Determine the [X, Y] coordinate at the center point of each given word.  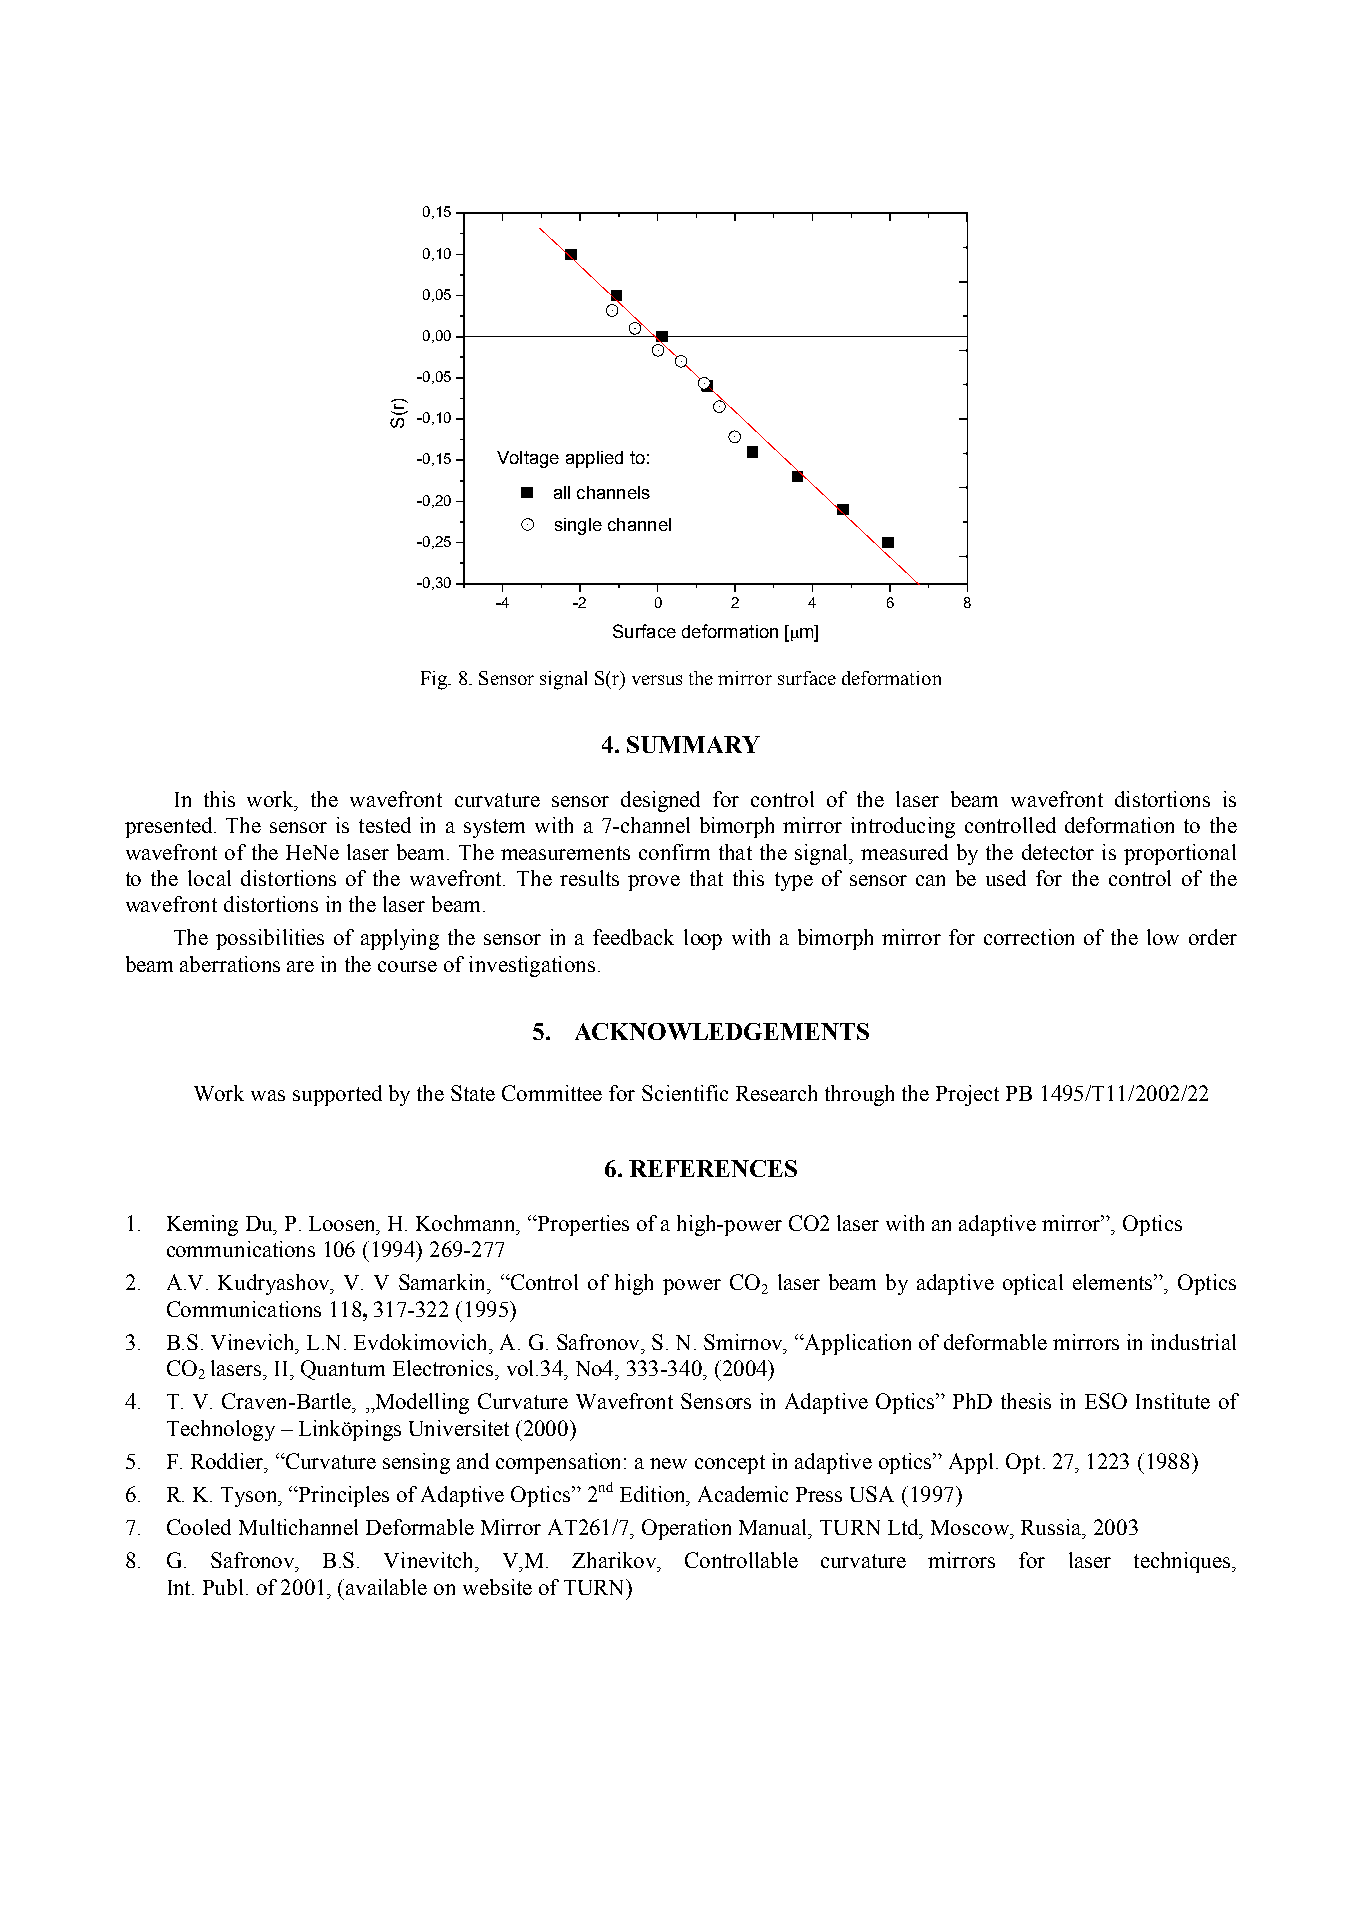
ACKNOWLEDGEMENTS [722, 1031]
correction [1029, 937]
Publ [225, 1587]
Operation [686, 1529]
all [562, 492]
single [578, 526]
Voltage [528, 459]
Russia [1053, 1528]
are [300, 966]
